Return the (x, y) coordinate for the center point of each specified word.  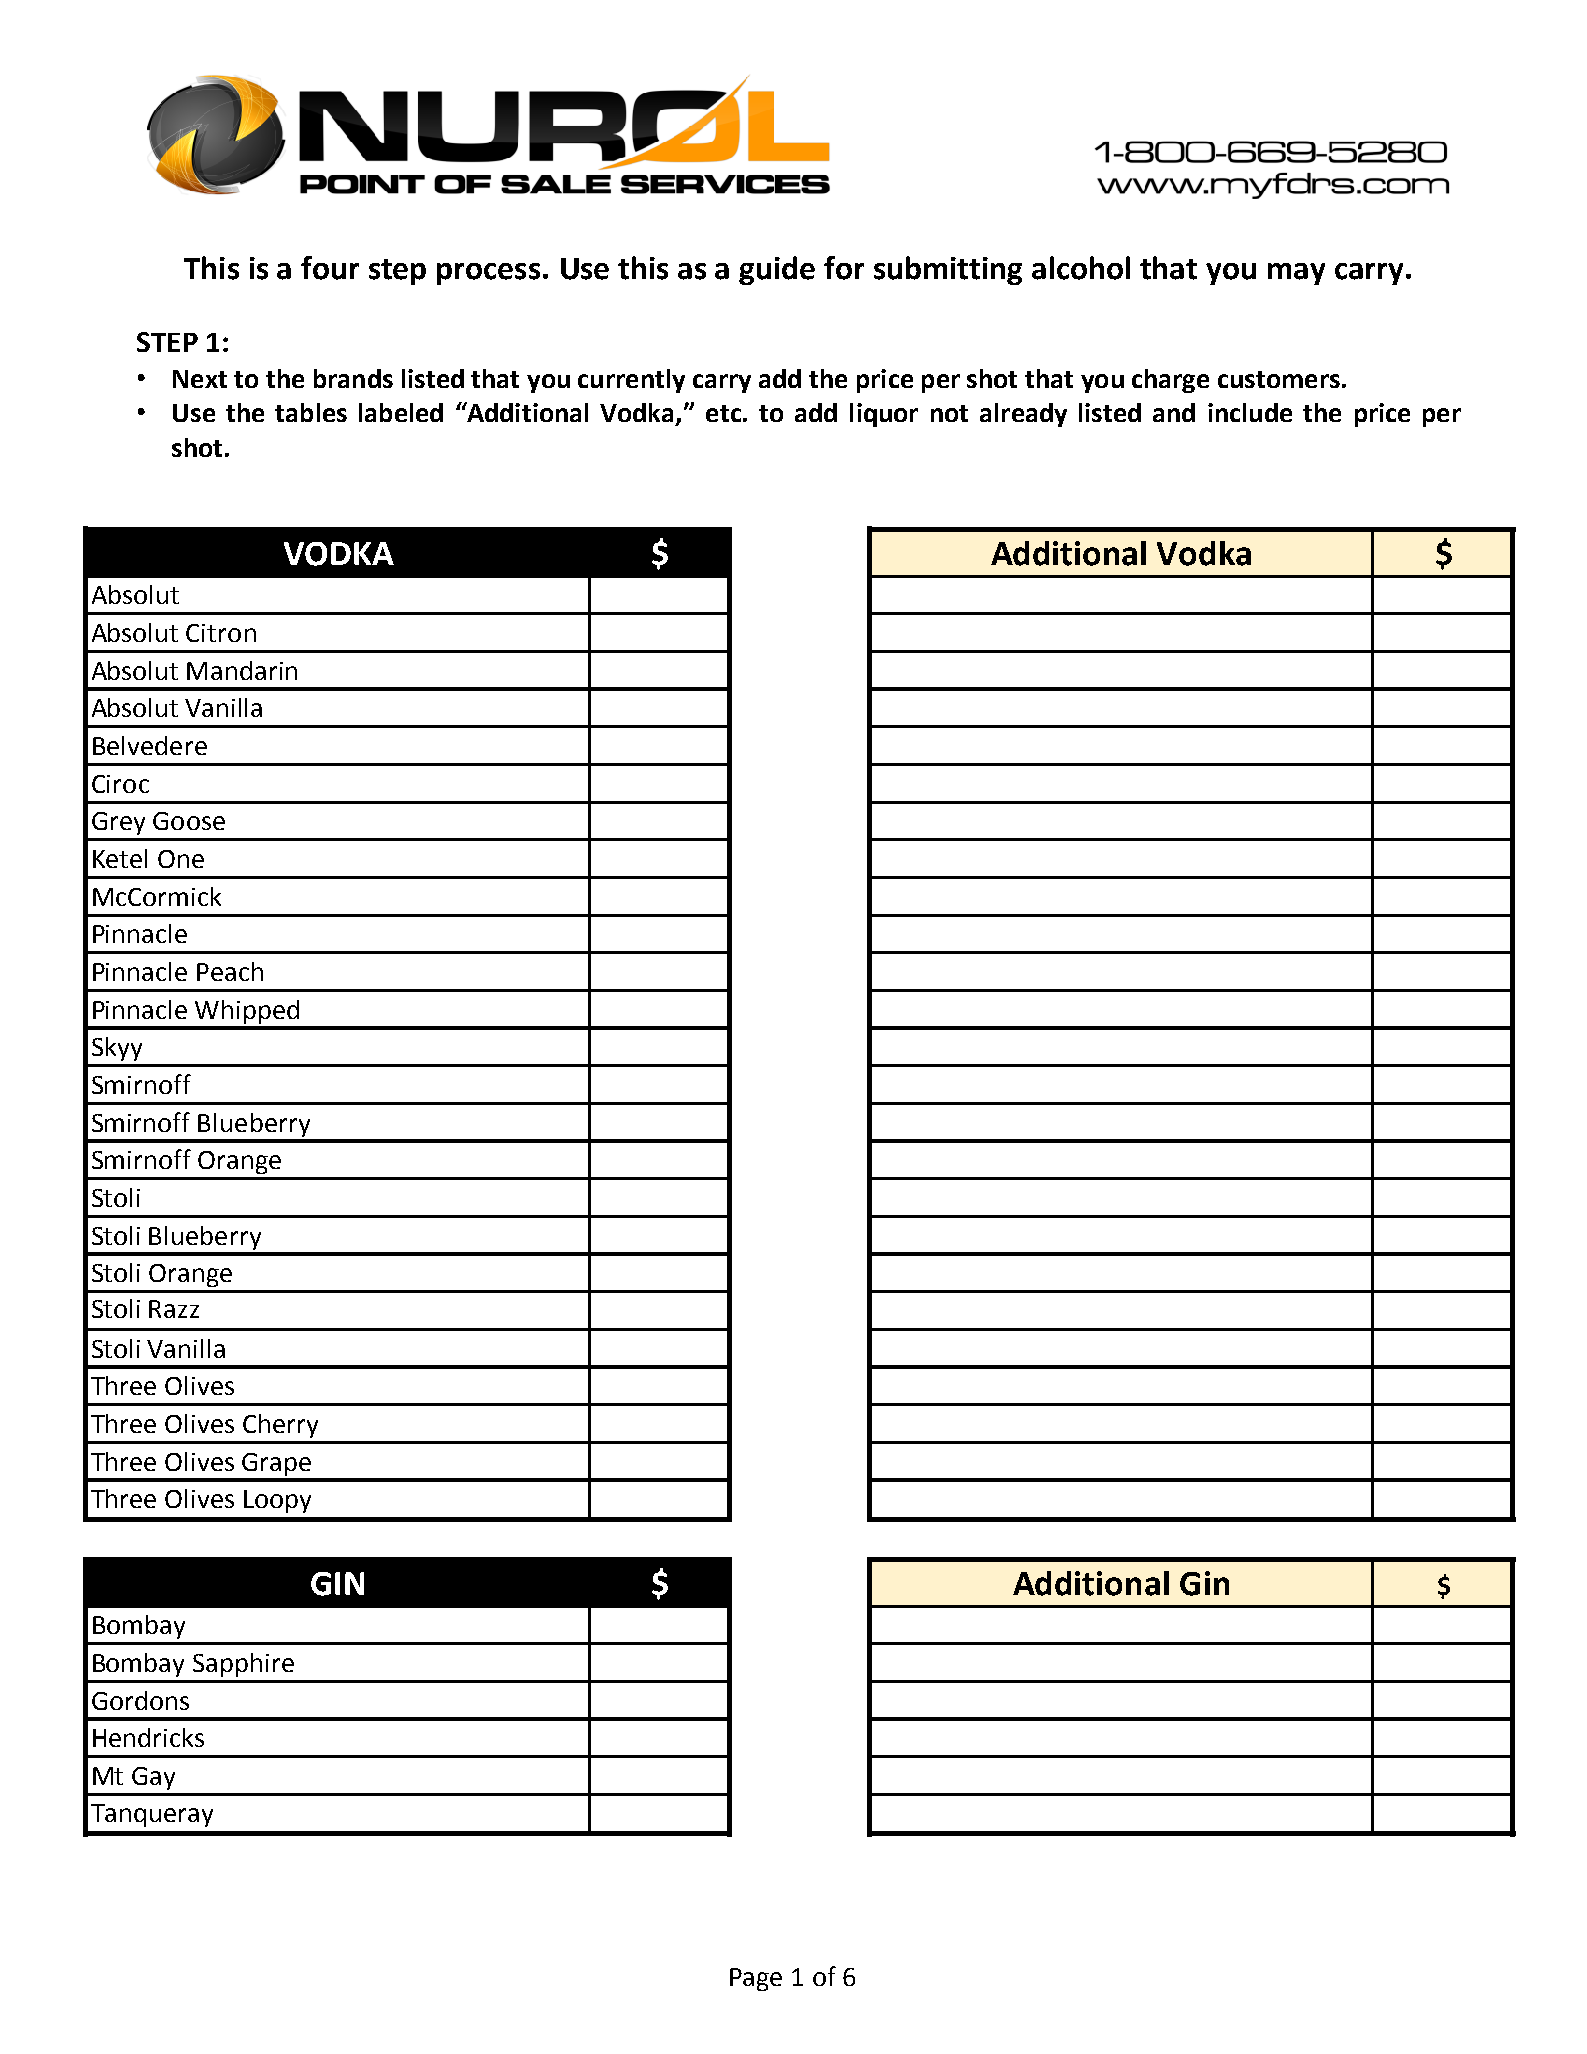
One (181, 859)
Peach (230, 971)
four (330, 268)
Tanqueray (152, 1815)
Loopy (277, 1501)
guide (777, 270)
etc (723, 413)
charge (1170, 381)
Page (756, 1979)
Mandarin (242, 670)
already (1023, 415)
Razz (174, 1309)
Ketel (120, 858)
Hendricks (148, 1737)
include (1250, 412)
